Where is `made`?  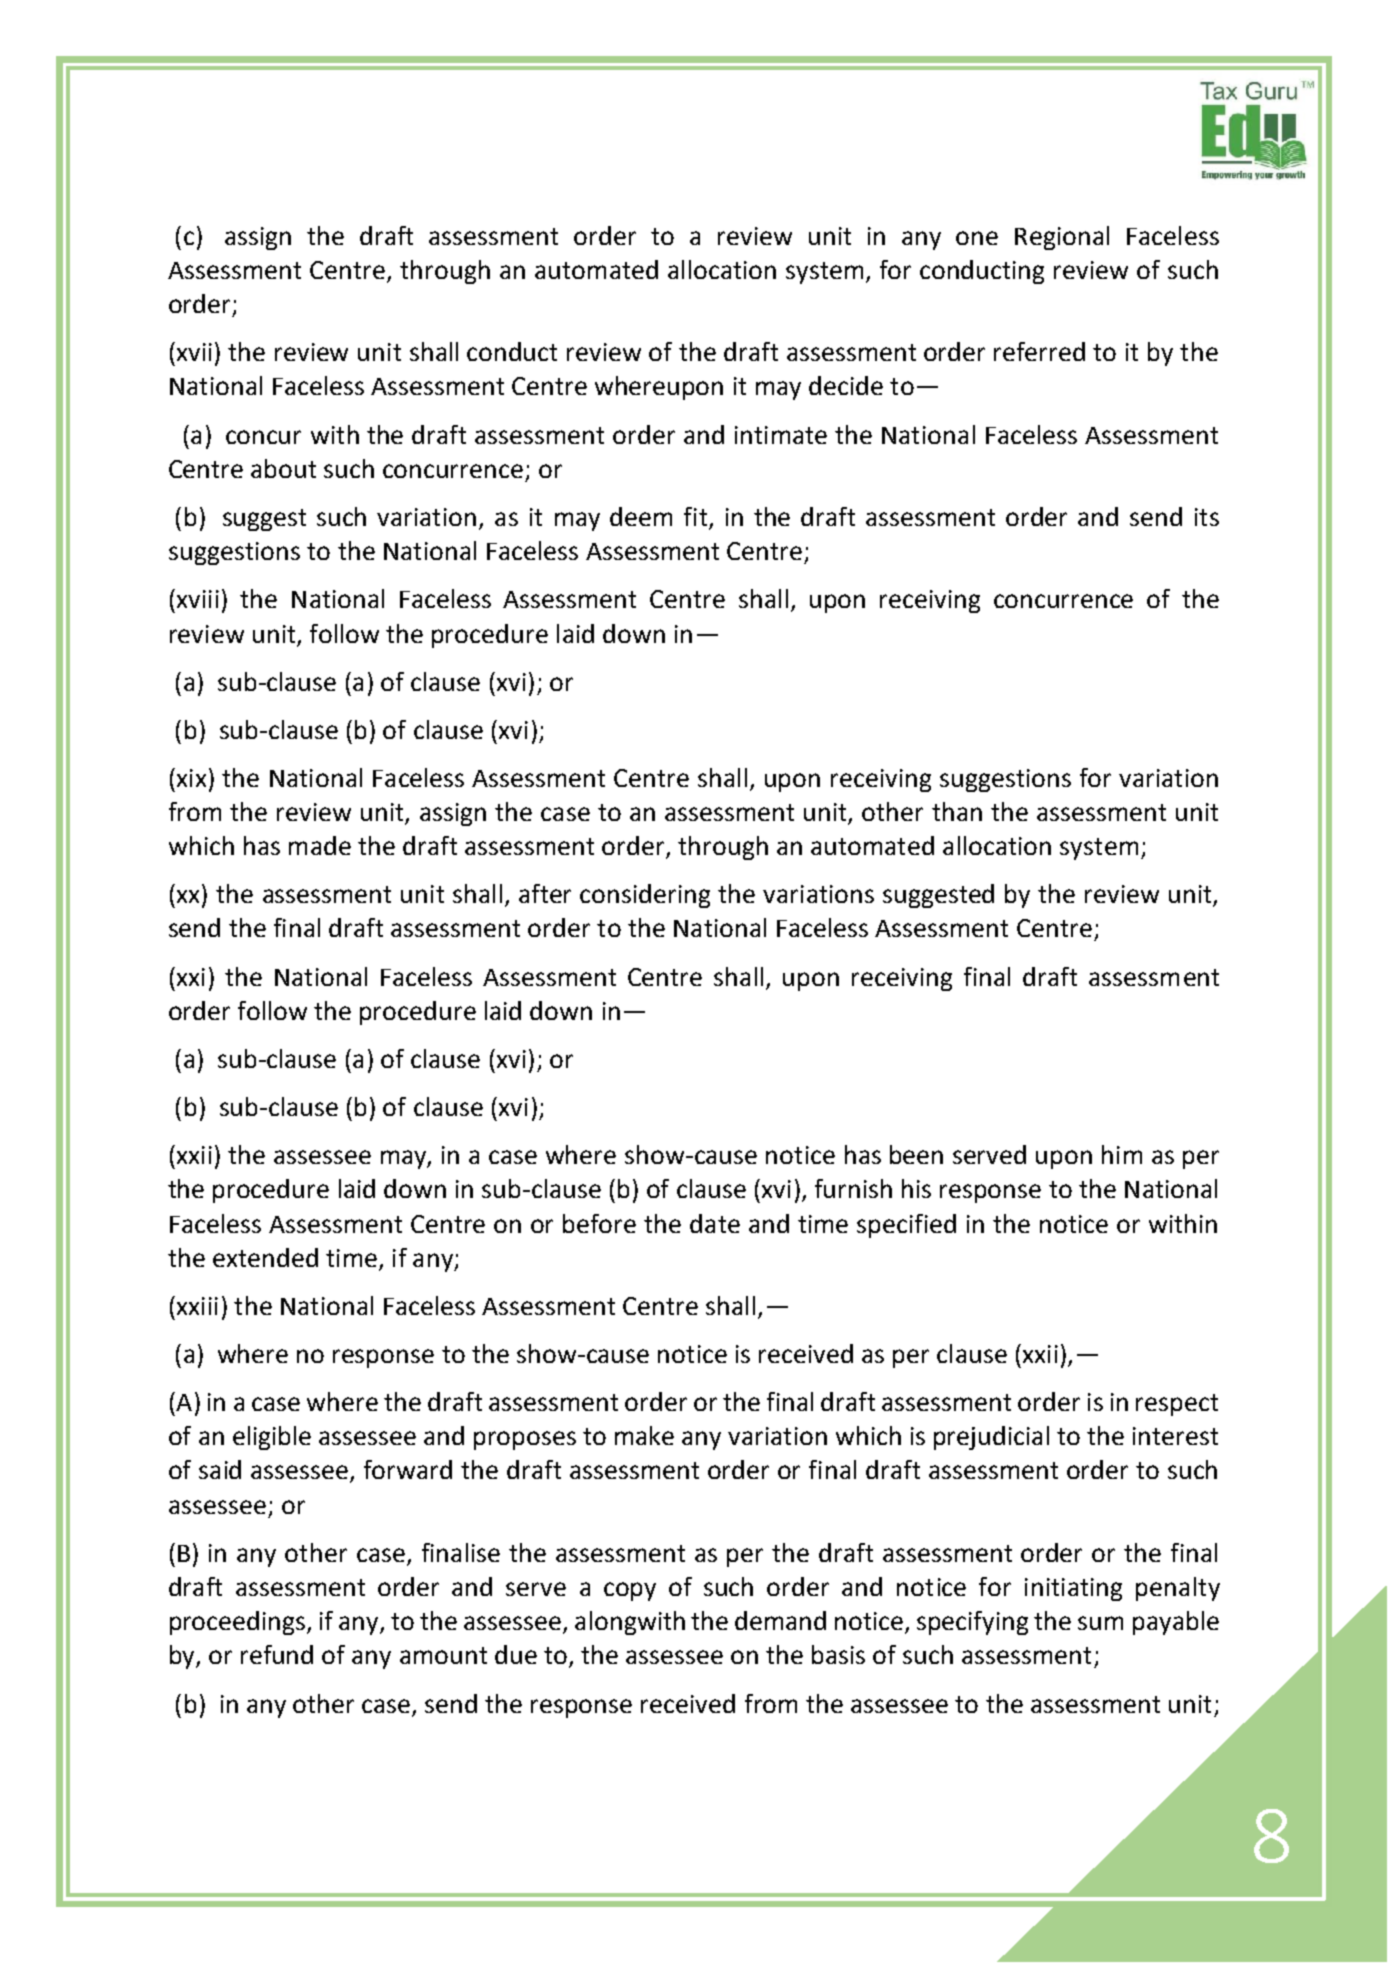
made is located at coordinates (320, 845).
